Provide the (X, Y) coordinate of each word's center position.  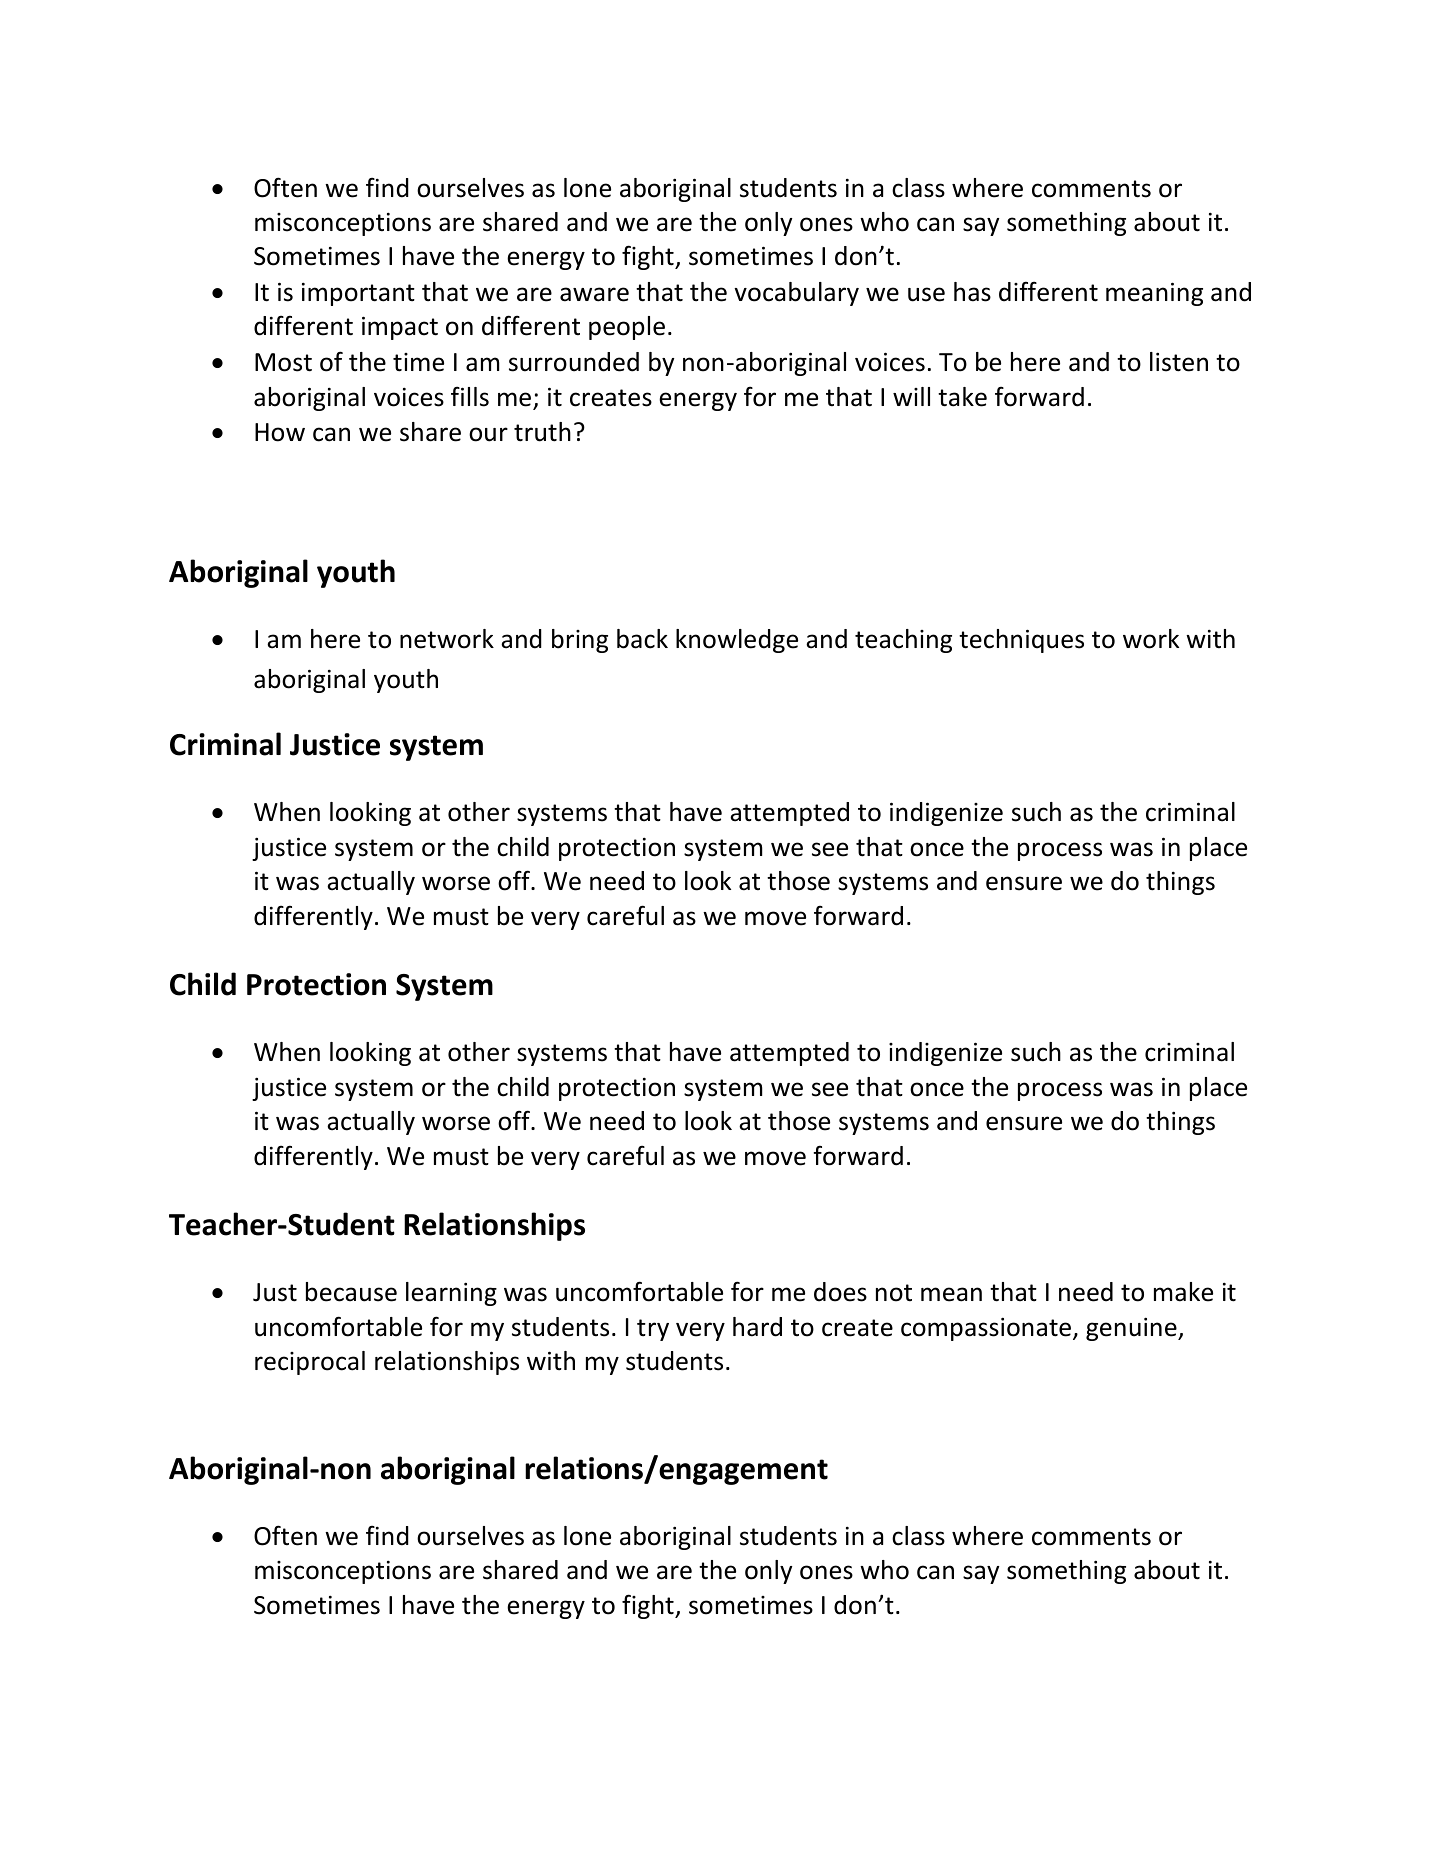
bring (580, 641)
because (351, 1292)
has (972, 292)
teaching (903, 641)
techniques (1021, 641)
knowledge (737, 641)
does (840, 1292)
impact (400, 328)
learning (451, 1294)
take (962, 397)
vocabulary (796, 294)
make (1183, 1292)
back (642, 639)
